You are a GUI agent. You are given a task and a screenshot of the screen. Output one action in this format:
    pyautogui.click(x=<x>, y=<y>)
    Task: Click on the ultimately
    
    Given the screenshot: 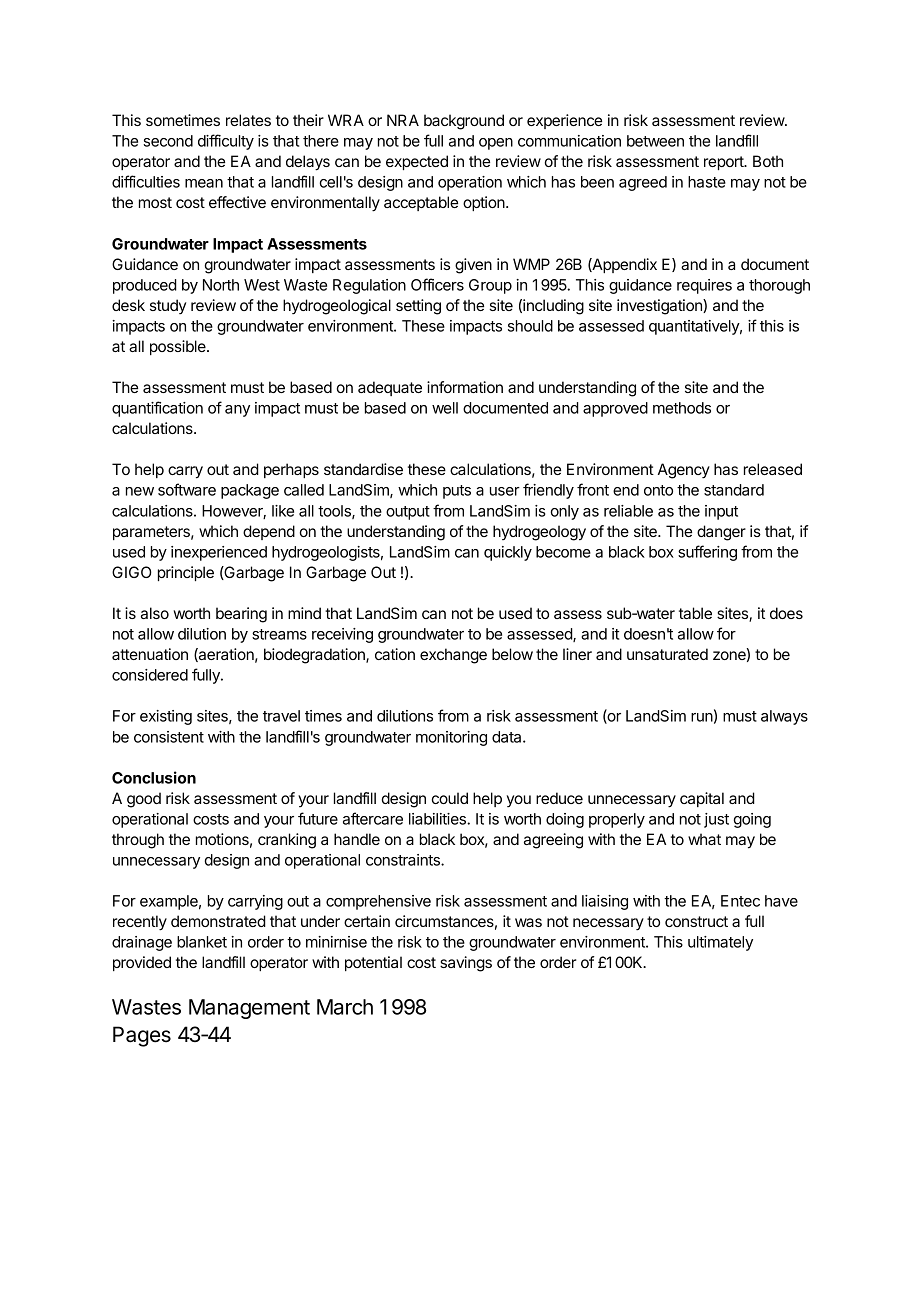 What is the action you would take?
    pyautogui.click(x=720, y=943)
